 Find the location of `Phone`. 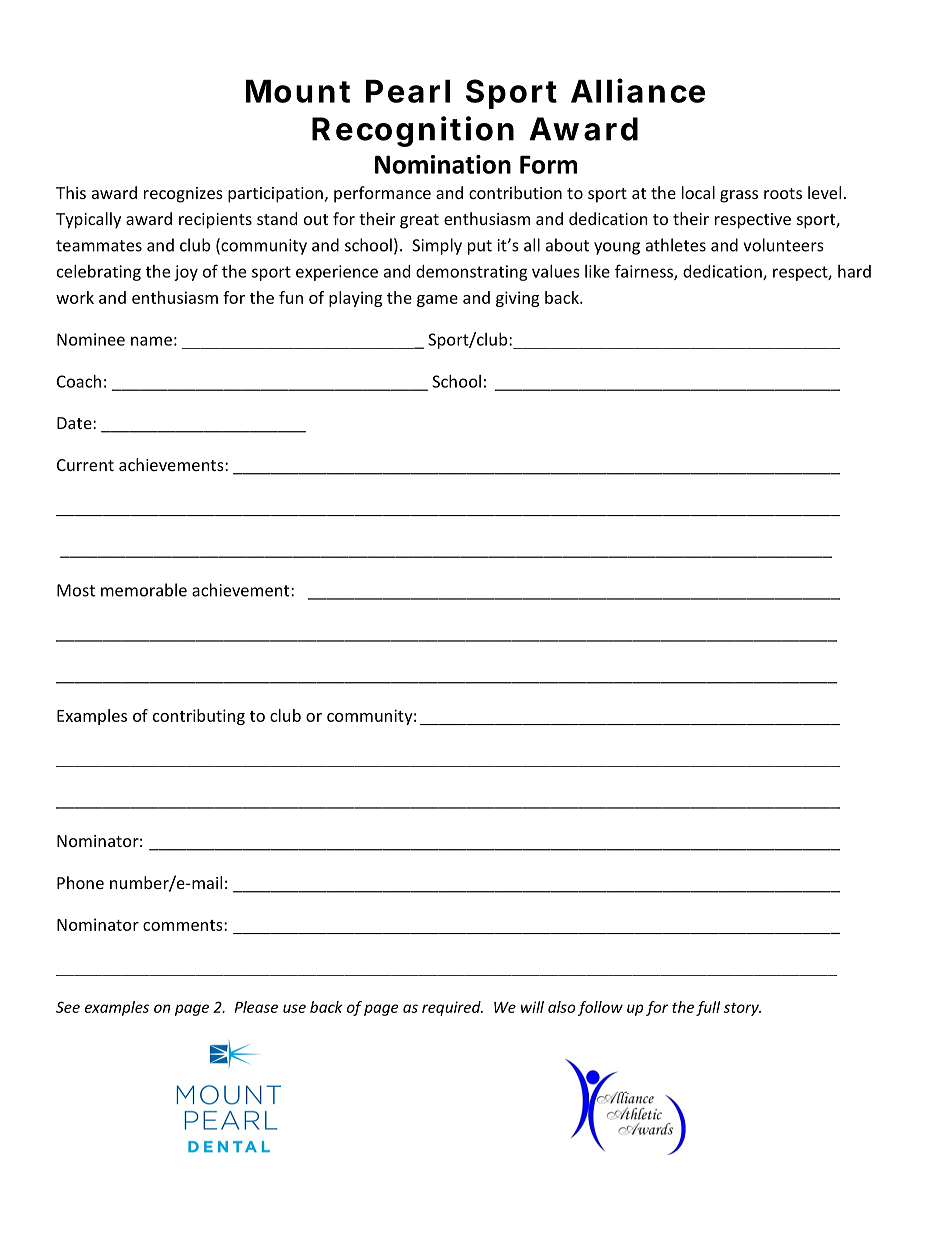

Phone is located at coordinates (80, 882).
